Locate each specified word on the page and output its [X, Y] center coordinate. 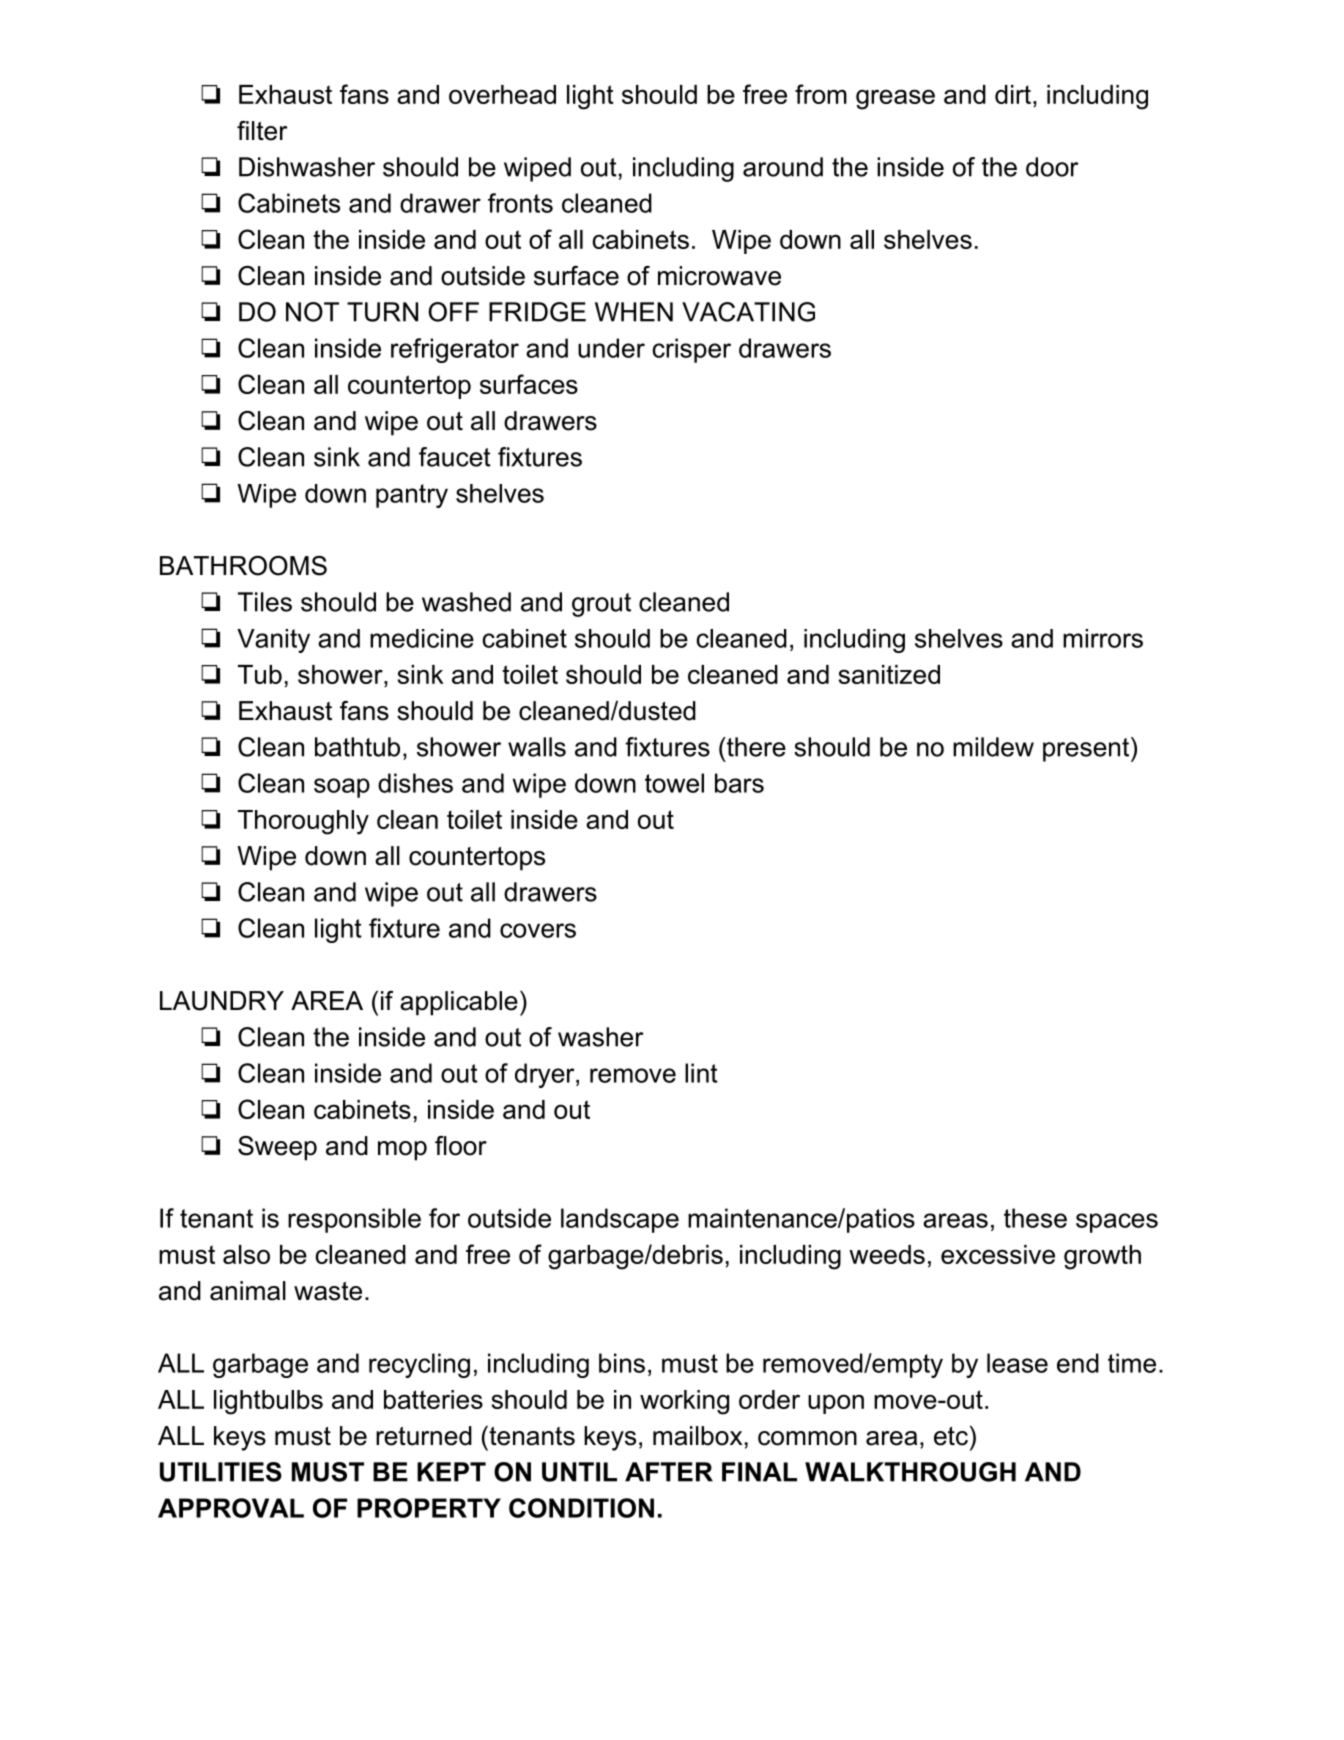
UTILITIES [221, 1472]
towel [674, 783]
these [1035, 1218]
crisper [691, 350]
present [1086, 750]
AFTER [669, 1472]
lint [701, 1073]
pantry [412, 496]
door [1052, 167]
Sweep [277, 1148]
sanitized [889, 674]
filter [262, 131]
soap [342, 788]
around [783, 167]
